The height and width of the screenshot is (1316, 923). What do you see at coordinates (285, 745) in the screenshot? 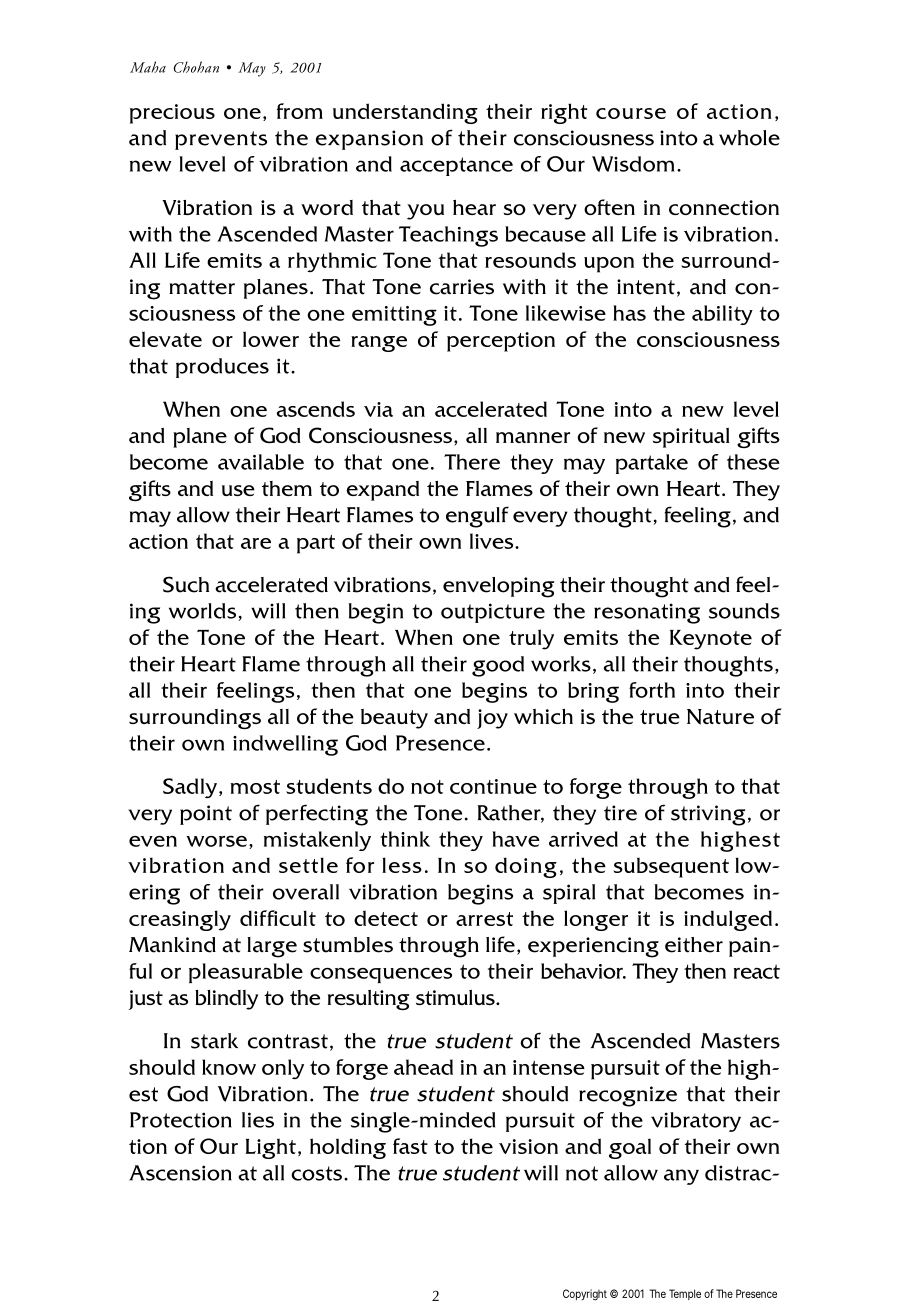
I see `indwelling` at bounding box center [285, 745].
